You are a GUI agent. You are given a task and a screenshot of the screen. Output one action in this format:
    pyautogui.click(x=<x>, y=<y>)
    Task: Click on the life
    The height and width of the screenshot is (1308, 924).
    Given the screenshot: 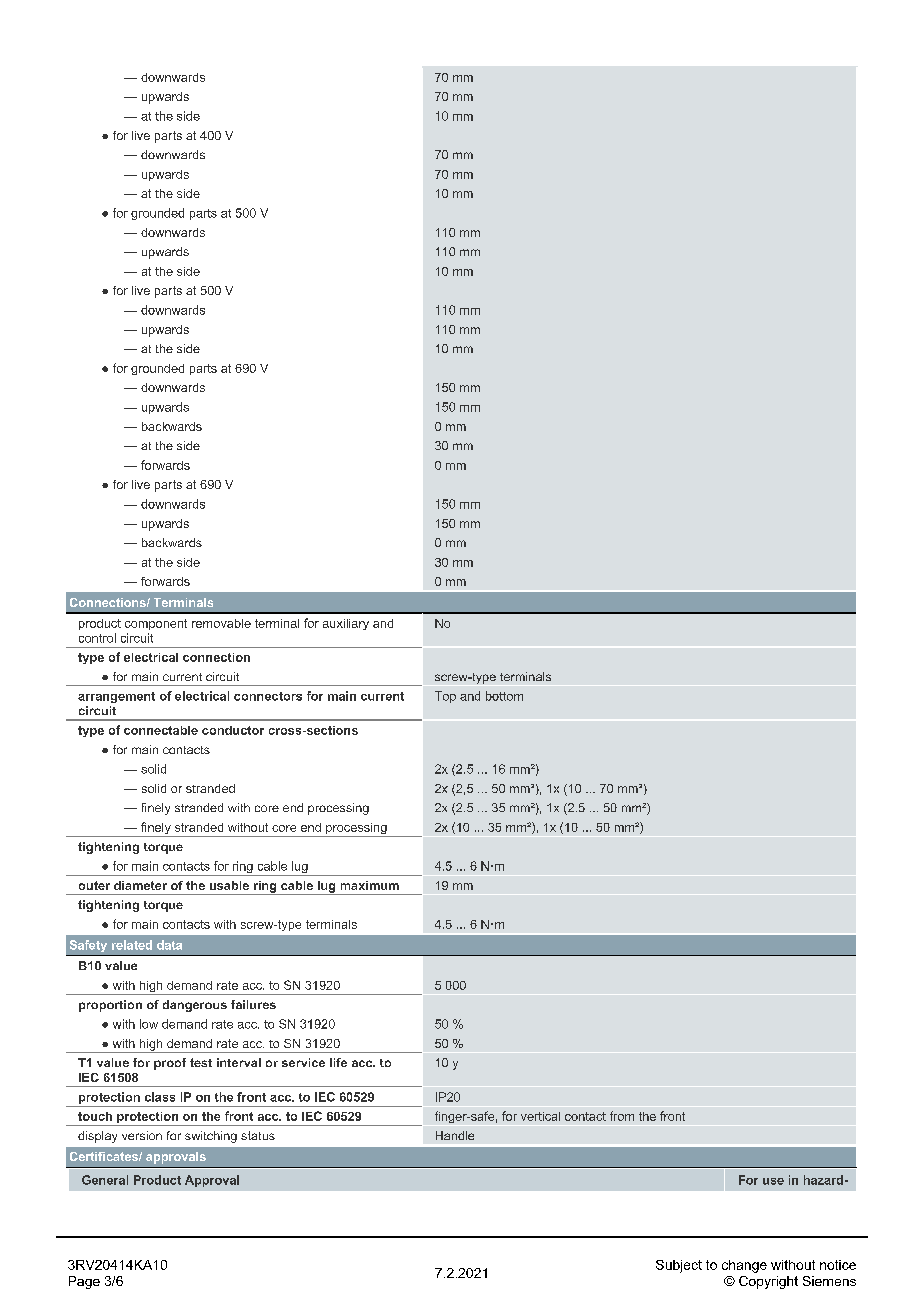 What is the action you would take?
    pyautogui.click(x=338, y=1062)
